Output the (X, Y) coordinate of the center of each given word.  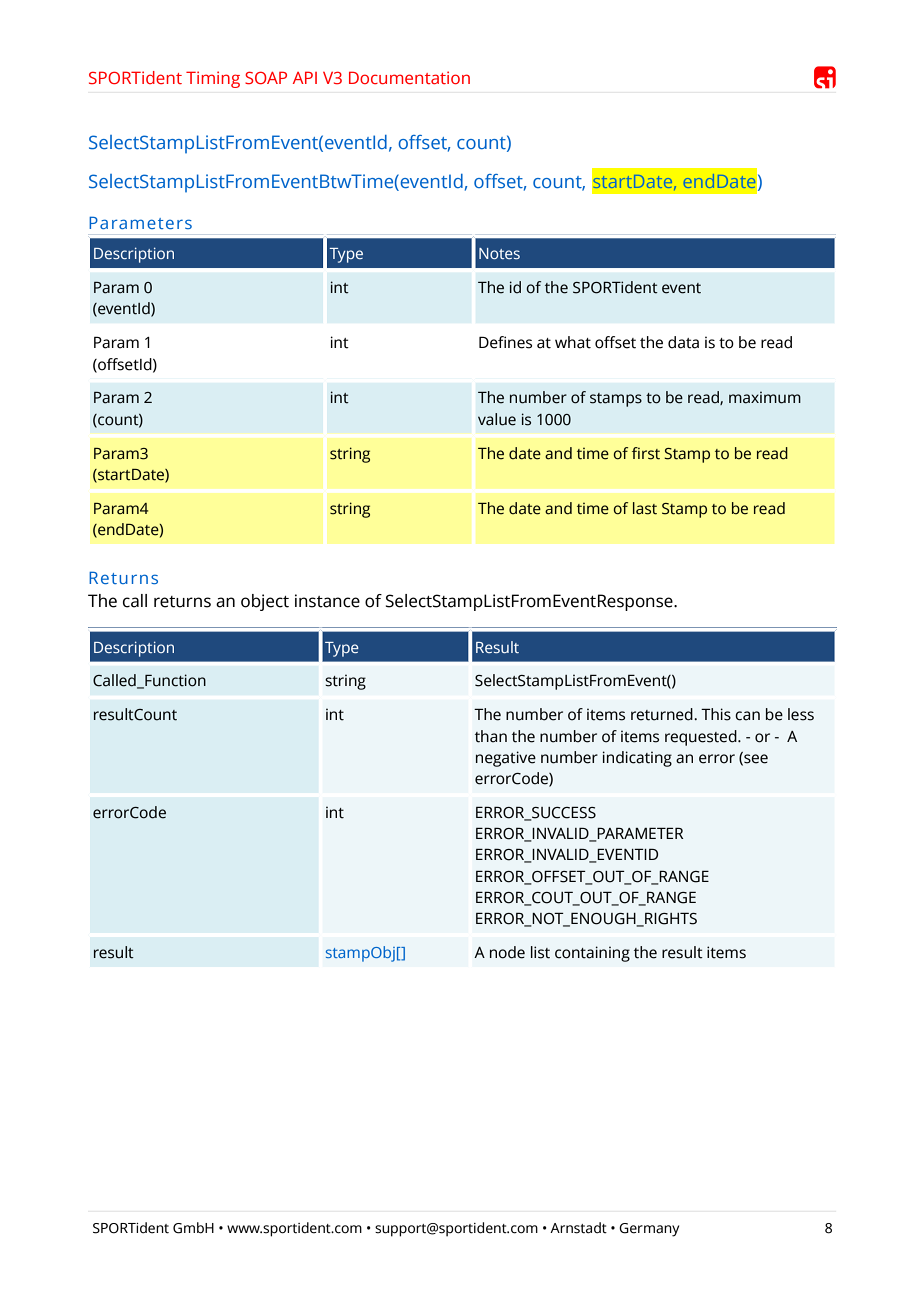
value (497, 419)
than (491, 736)
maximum (765, 397)
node (507, 952)
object (265, 602)
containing (592, 954)
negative (506, 759)
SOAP (266, 77)
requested (702, 738)
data (683, 342)
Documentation (409, 77)
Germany (649, 1230)
